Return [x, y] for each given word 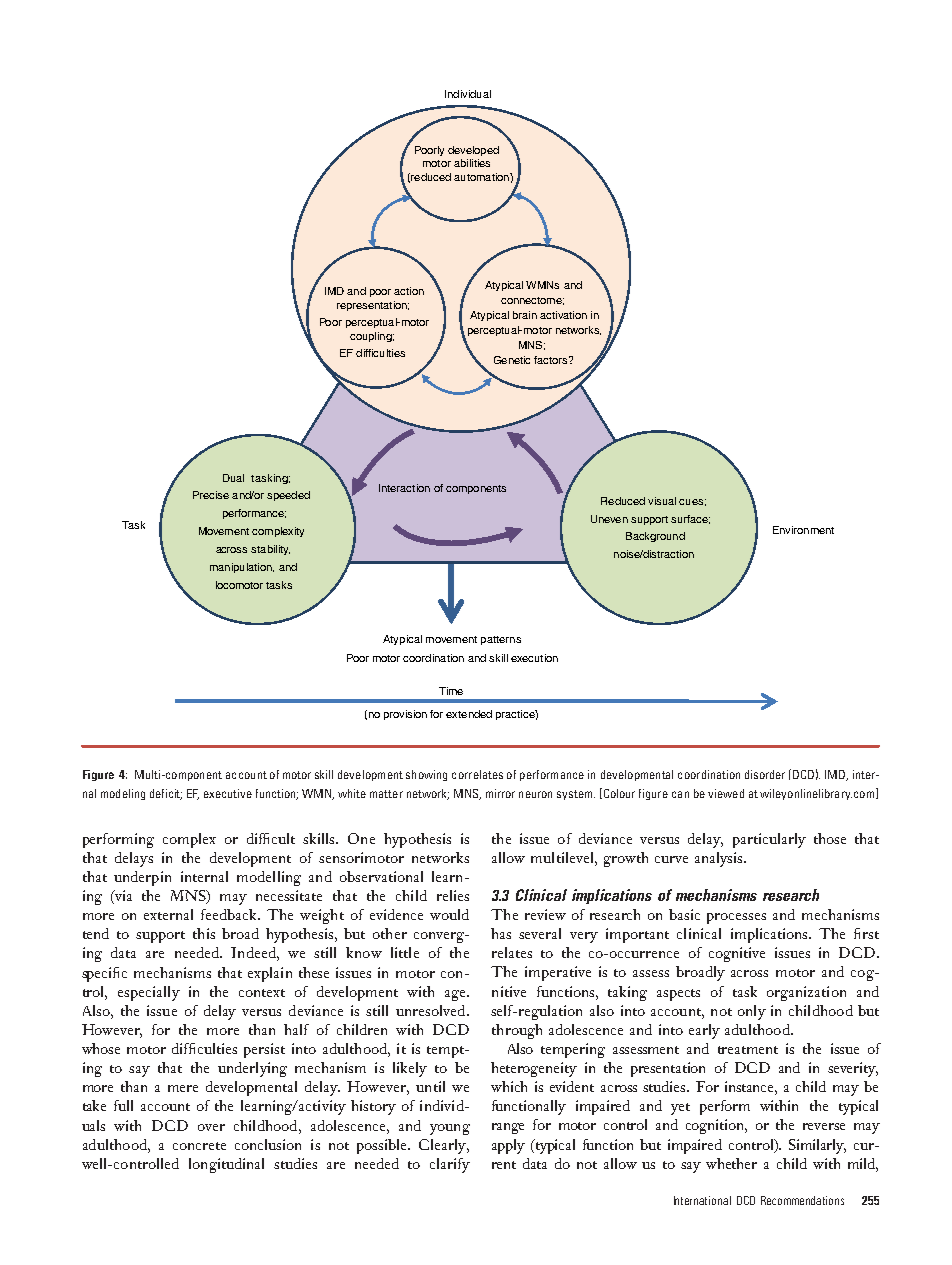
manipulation [242, 568]
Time [451, 691]
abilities [472, 163]
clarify [450, 1165]
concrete [199, 1146]
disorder [765, 774]
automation [482, 177]
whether [731, 1163]
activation [563, 315]
